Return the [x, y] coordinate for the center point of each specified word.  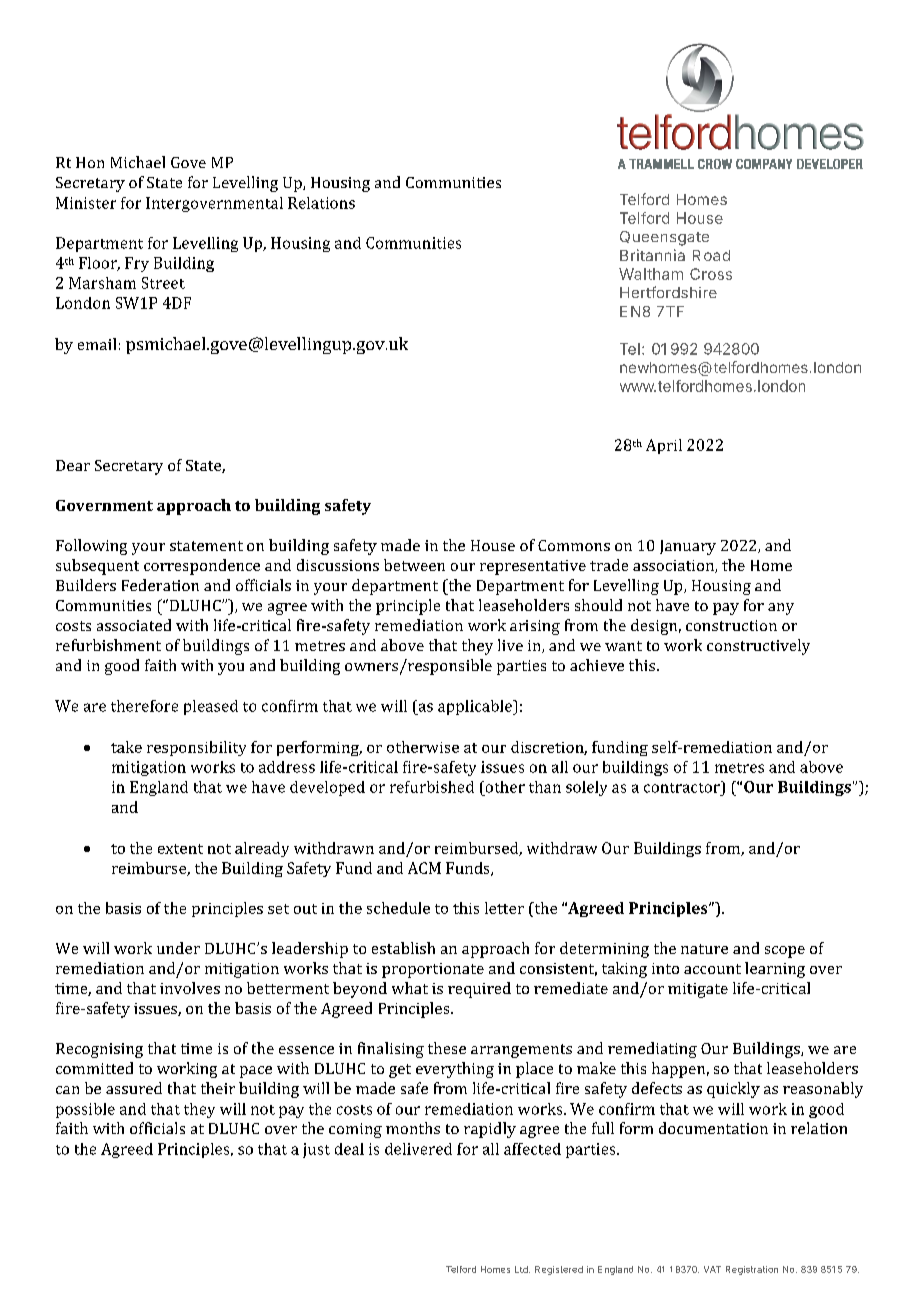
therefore [144, 706]
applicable [476, 707]
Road [711, 255]
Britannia [652, 255]
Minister [86, 203]
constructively [758, 647]
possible [85, 1110]
